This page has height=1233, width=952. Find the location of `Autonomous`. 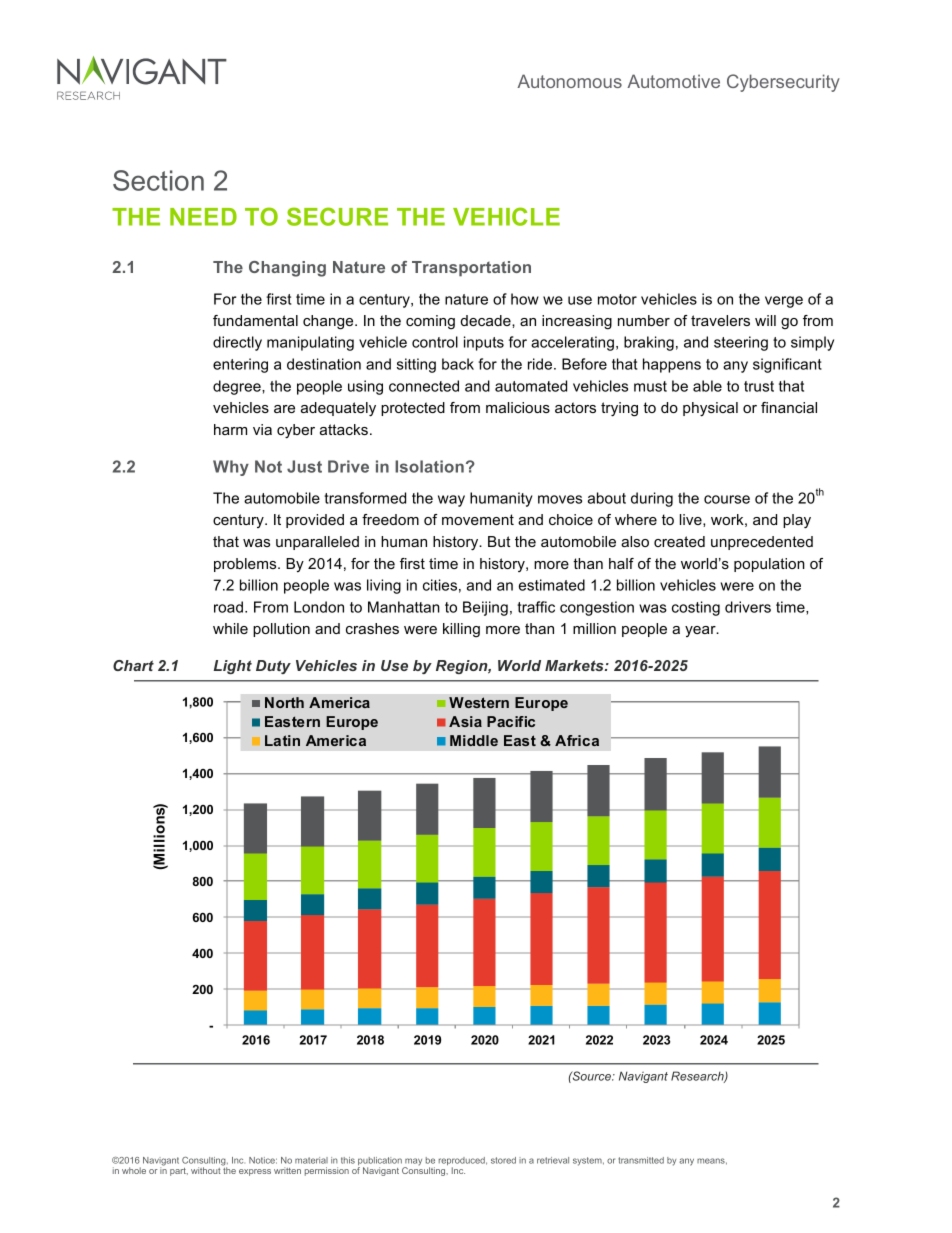

Autonomous is located at coordinates (569, 81).
